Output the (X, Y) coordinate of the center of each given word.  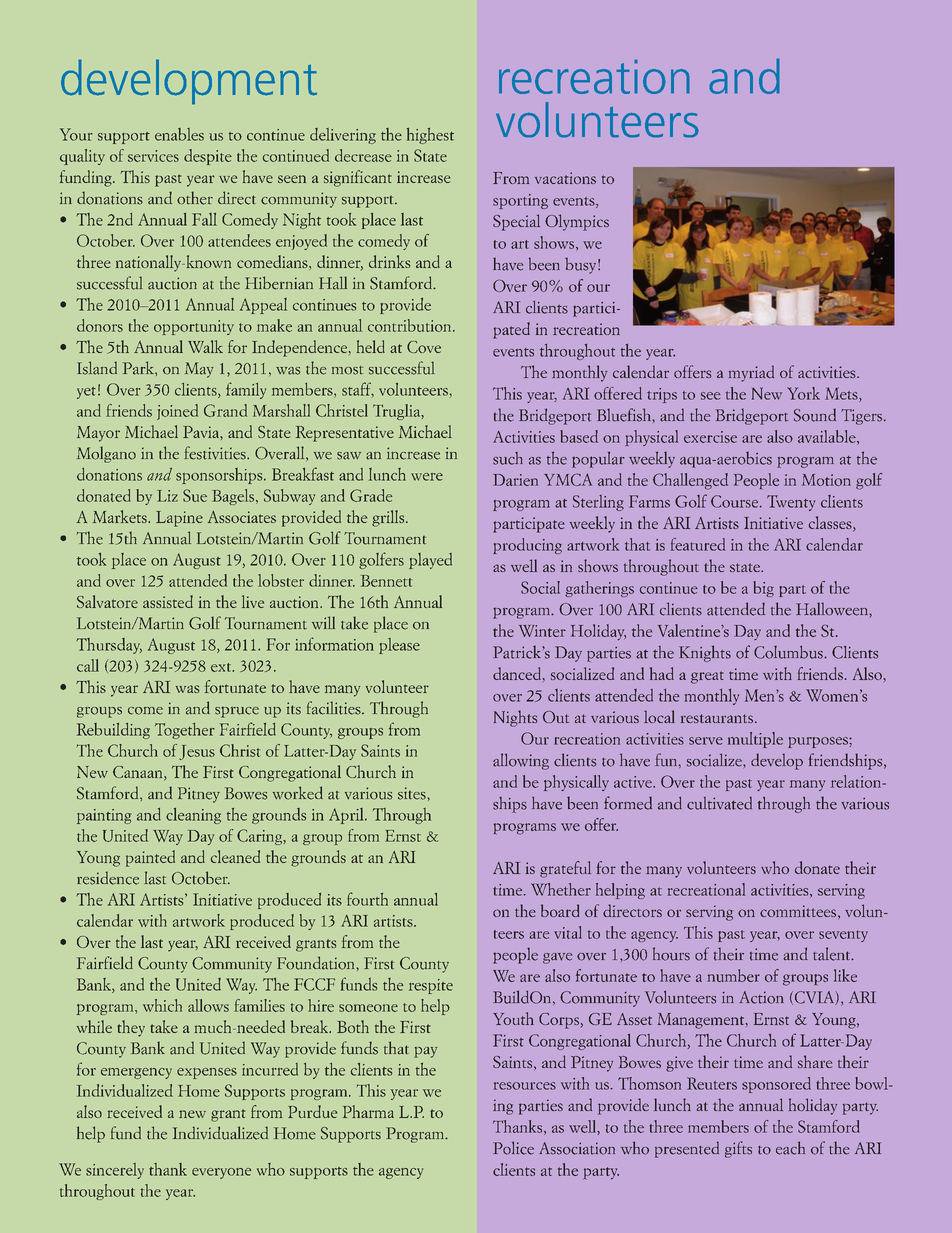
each (790, 1148)
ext (222, 667)
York (803, 393)
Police (513, 1148)
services (153, 156)
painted (150, 858)
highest (430, 136)
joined (177, 412)
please (399, 646)
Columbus (788, 652)
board (560, 910)
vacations (565, 178)
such (508, 458)
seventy (843, 936)
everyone (221, 1173)
